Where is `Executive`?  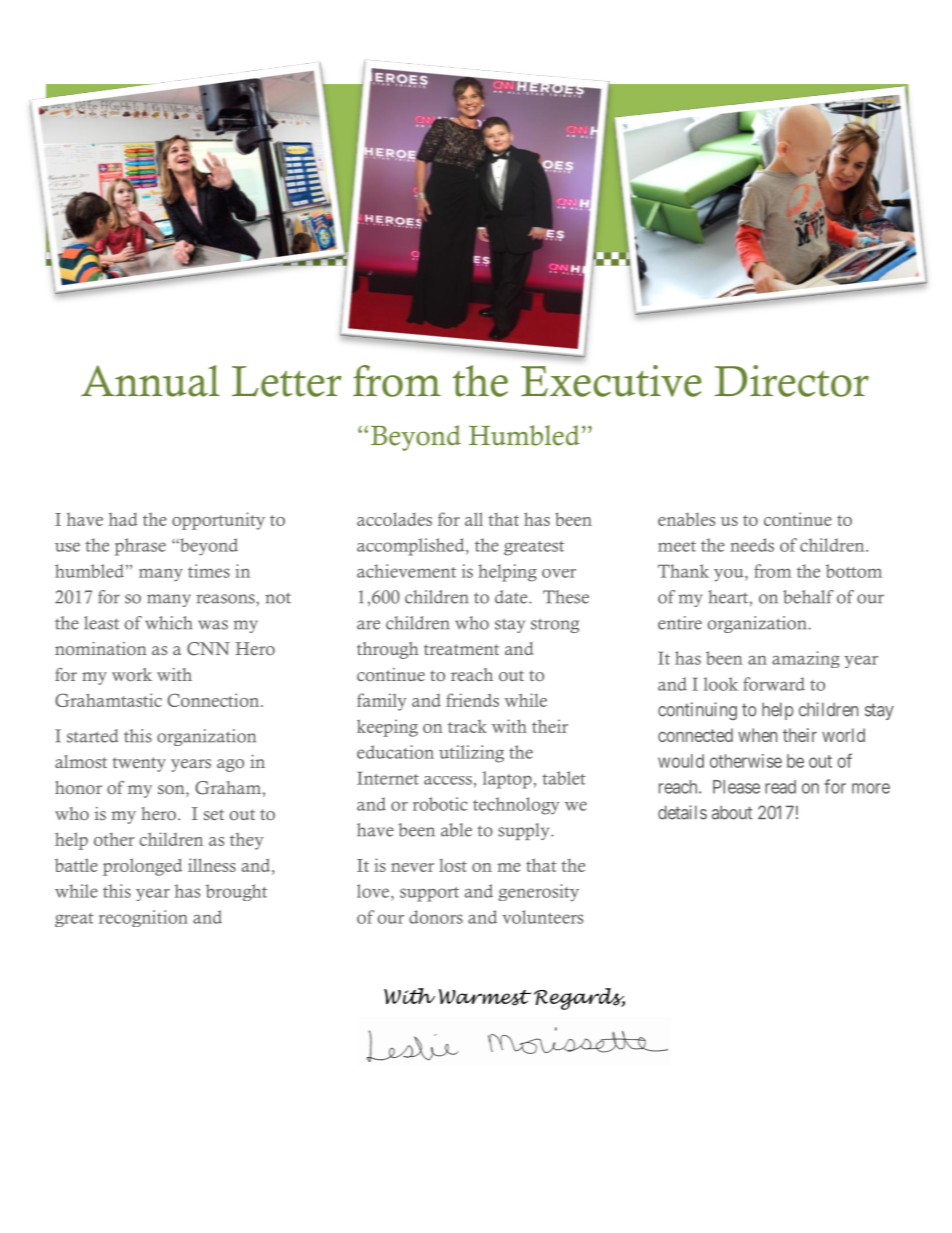 Executive is located at coordinates (611, 381).
